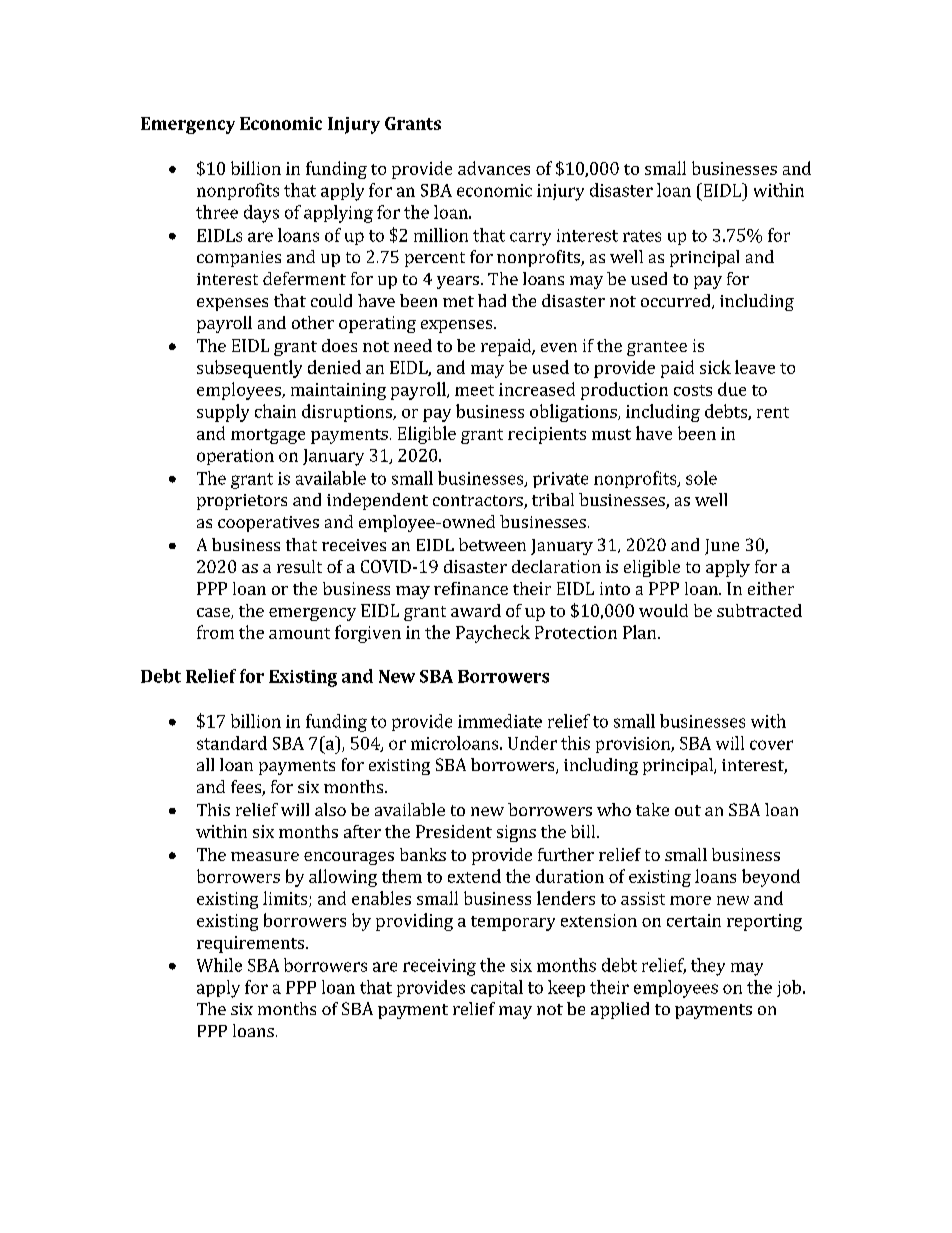  What do you see at coordinates (330, 809) in the image?
I see `also` at bounding box center [330, 809].
